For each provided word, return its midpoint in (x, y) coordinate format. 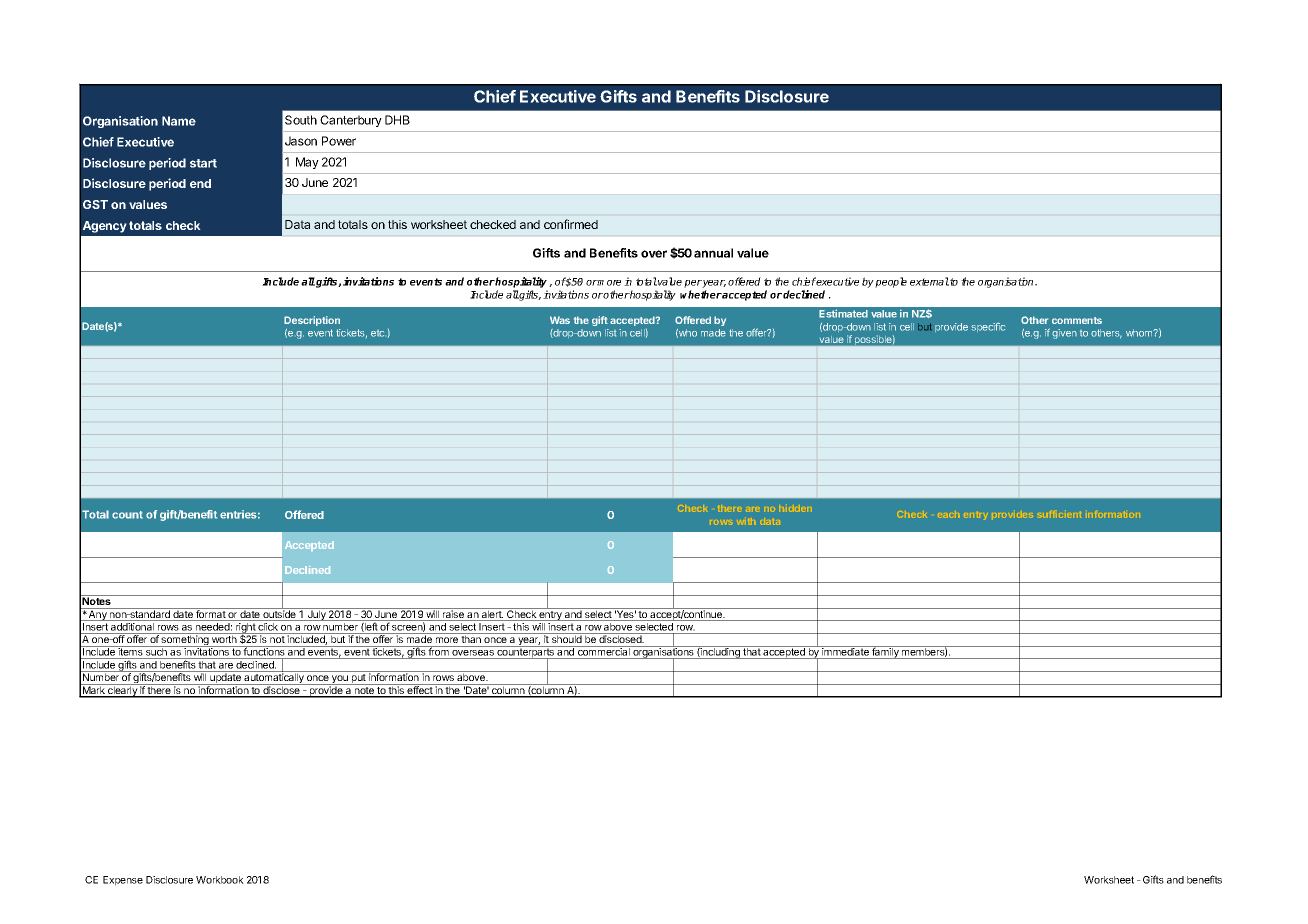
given (1064, 334)
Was (560, 320)
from (439, 651)
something (185, 640)
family (885, 652)
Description (312, 321)
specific (988, 327)
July (316, 614)
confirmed (571, 224)
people (891, 282)
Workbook (220, 880)
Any (98, 614)
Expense (123, 881)
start (203, 163)
